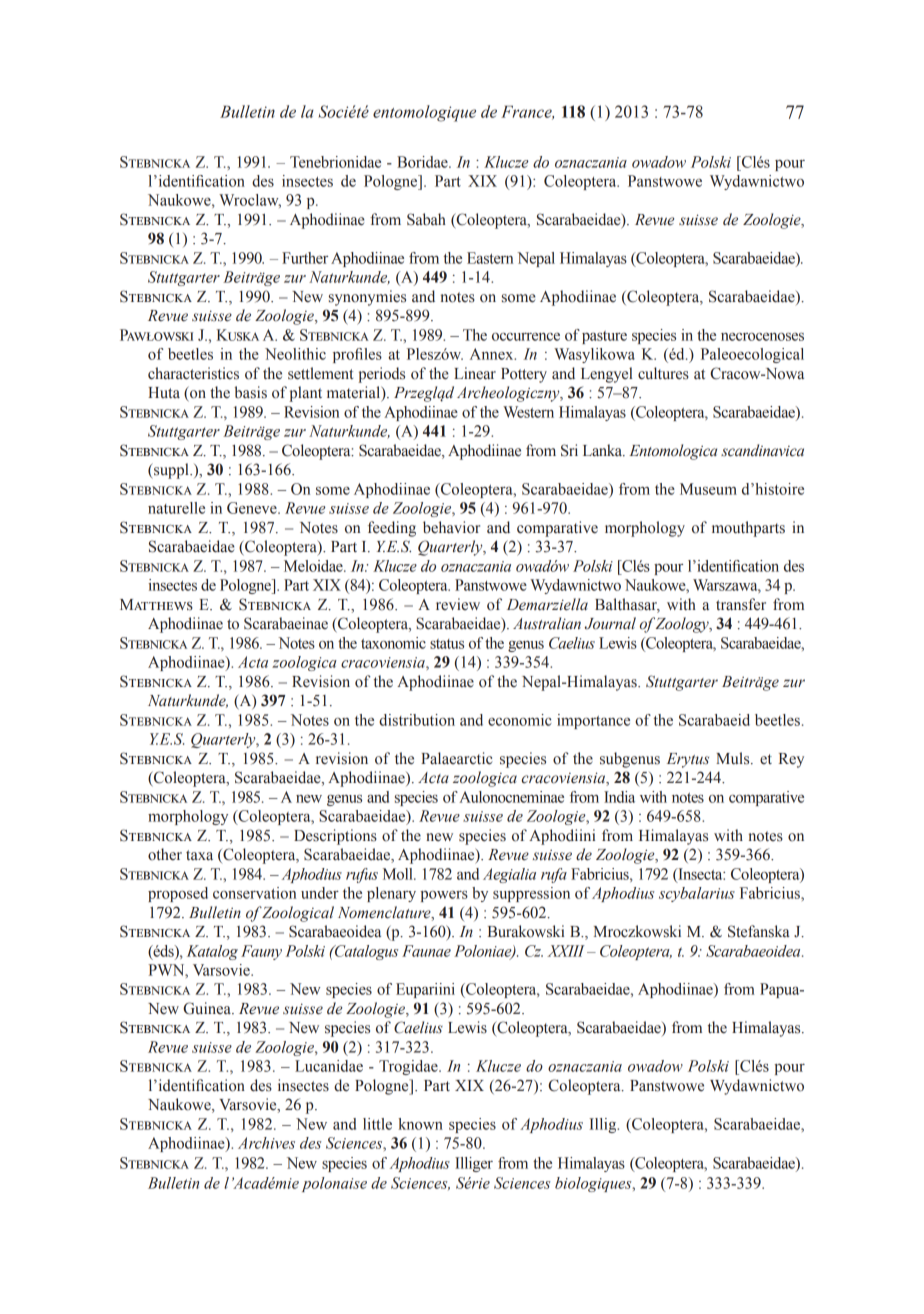  I want to click on Geneve, so click(253, 508).
